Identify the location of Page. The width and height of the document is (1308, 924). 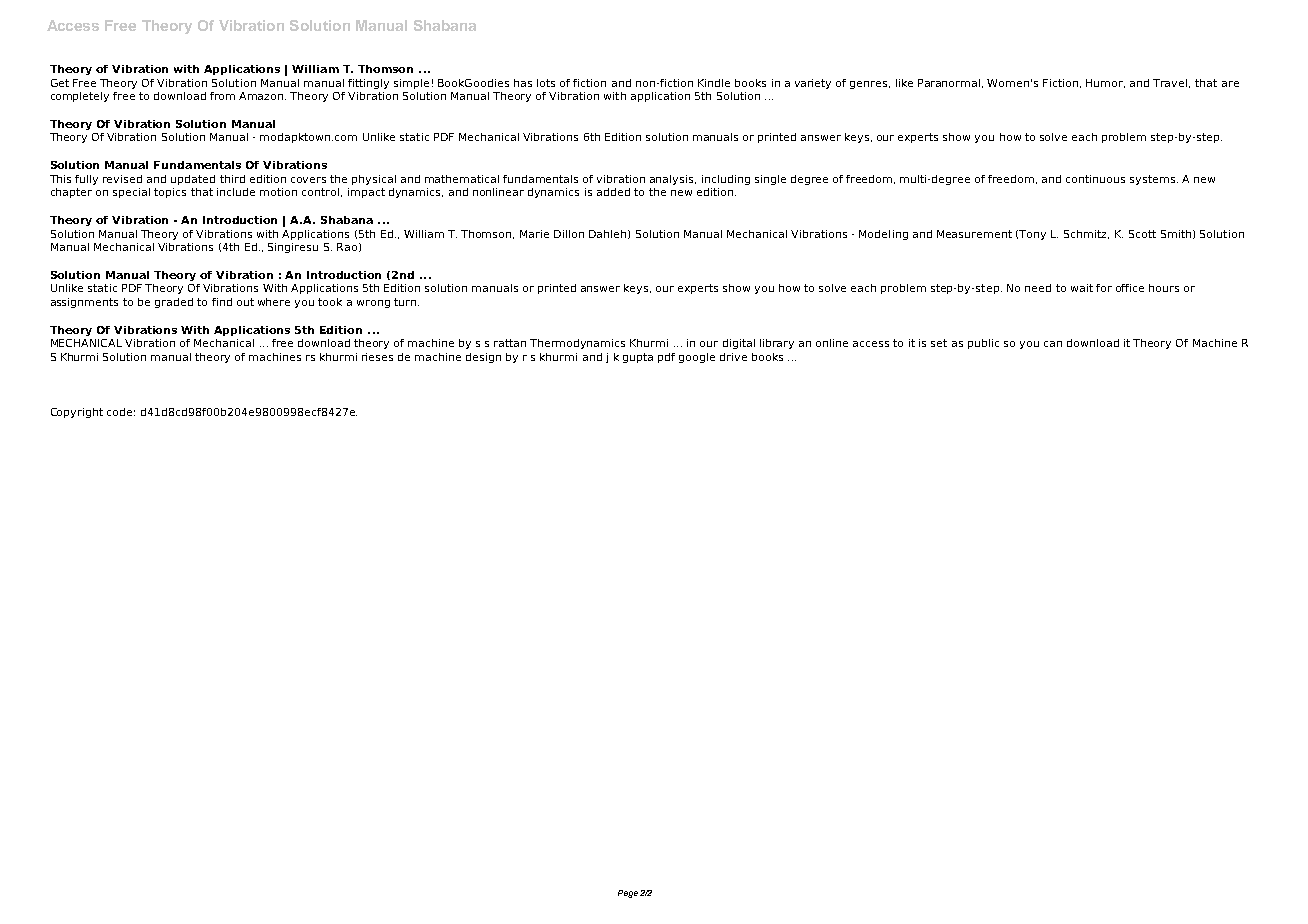
(628, 894).
